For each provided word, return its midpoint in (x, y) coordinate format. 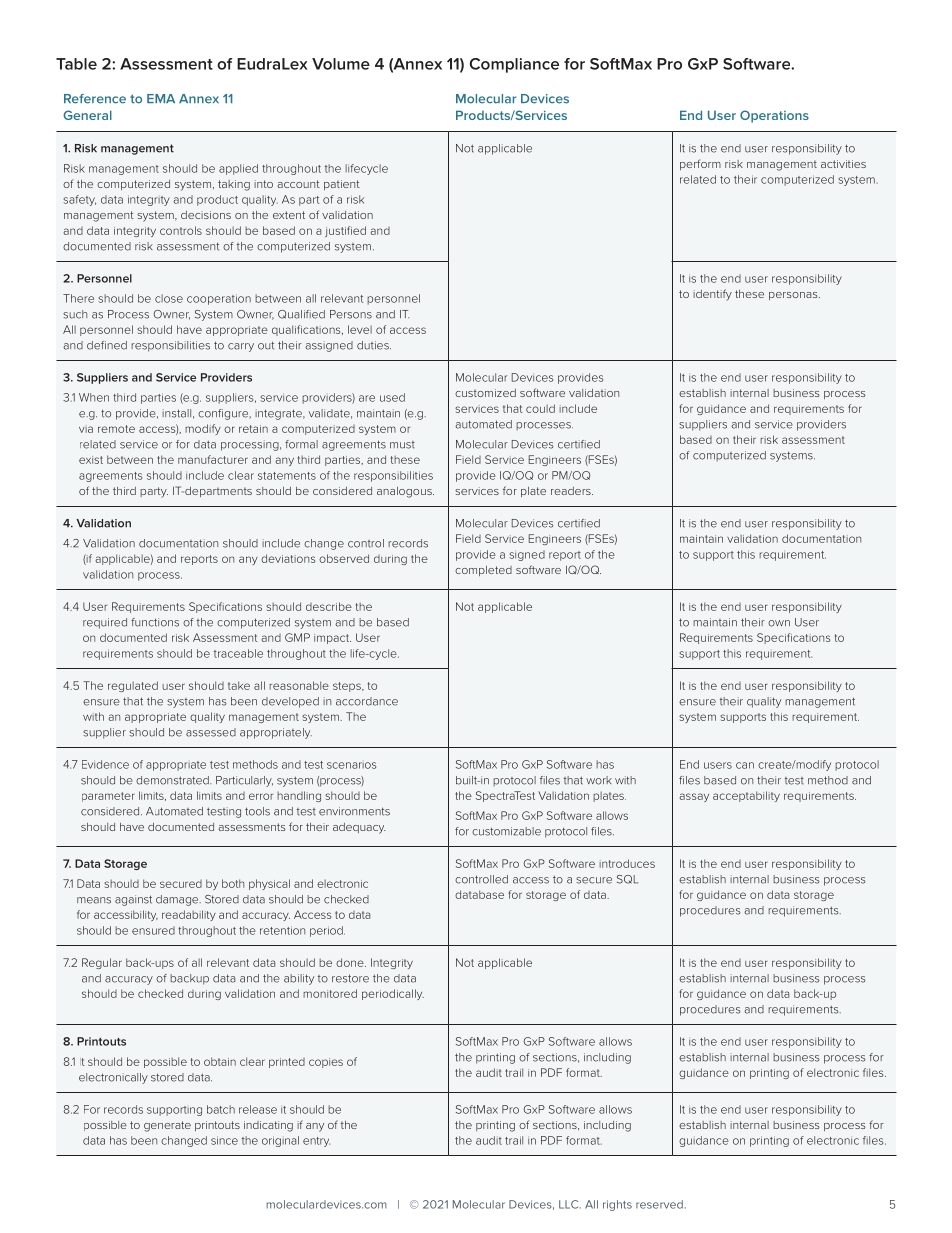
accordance (367, 701)
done (351, 962)
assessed (211, 732)
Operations (774, 116)
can (745, 765)
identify (712, 295)
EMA (161, 98)
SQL (627, 879)
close (169, 298)
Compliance (514, 65)
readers (572, 491)
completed (483, 571)
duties (374, 345)
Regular (102, 963)
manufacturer (213, 459)
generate (167, 1126)
